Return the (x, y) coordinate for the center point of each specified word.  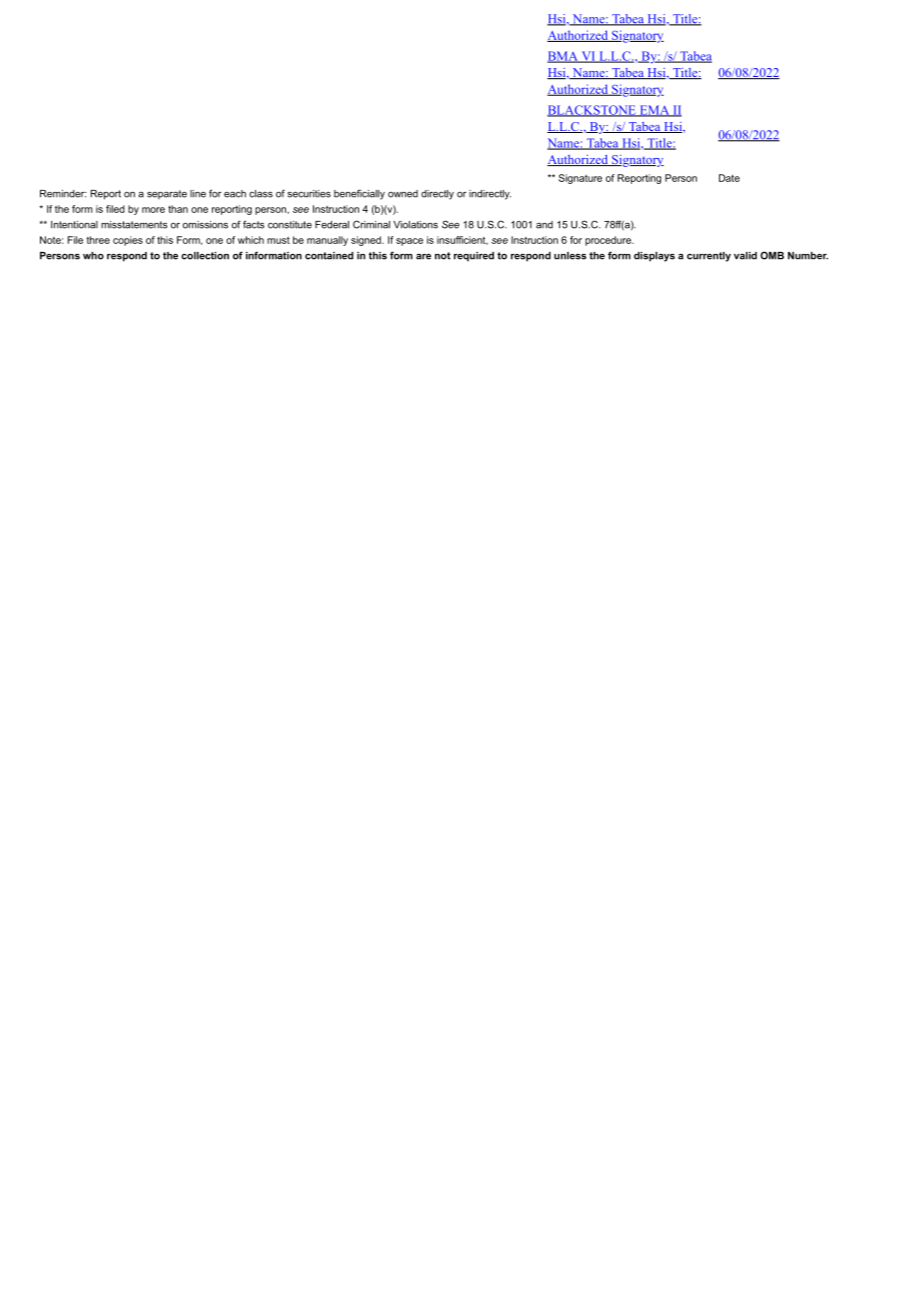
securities (309, 194)
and (544, 225)
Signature (580, 179)
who (93, 256)
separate (167, 194)
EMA (654, 111)
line (198, 194)
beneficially (359, 194)
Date (729, 178)
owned (403, 194)
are (423, 256)
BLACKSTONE (592, 111)
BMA (563, 57)
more (153, 210)
